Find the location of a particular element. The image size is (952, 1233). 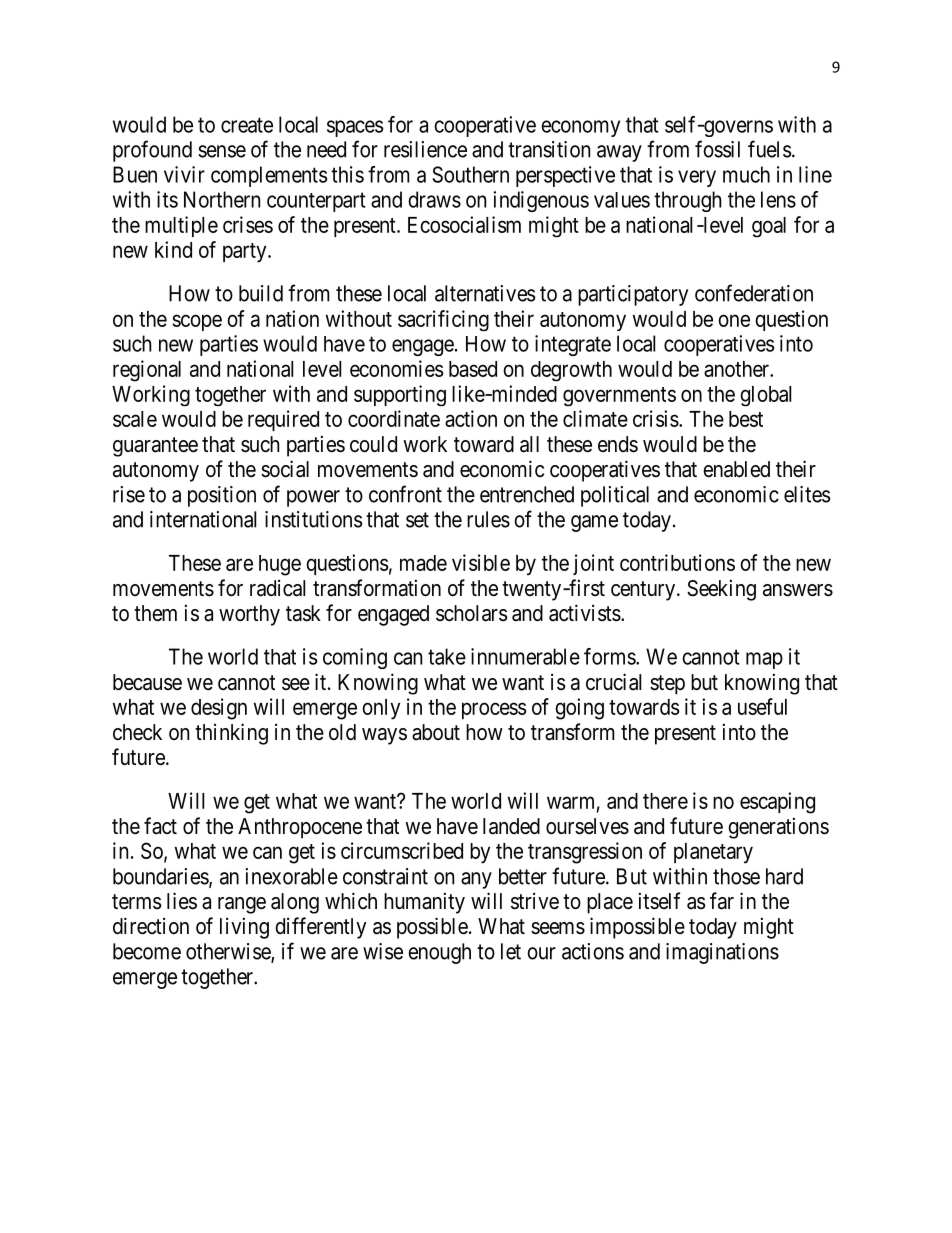

based is located at coordinates (473, 369).
